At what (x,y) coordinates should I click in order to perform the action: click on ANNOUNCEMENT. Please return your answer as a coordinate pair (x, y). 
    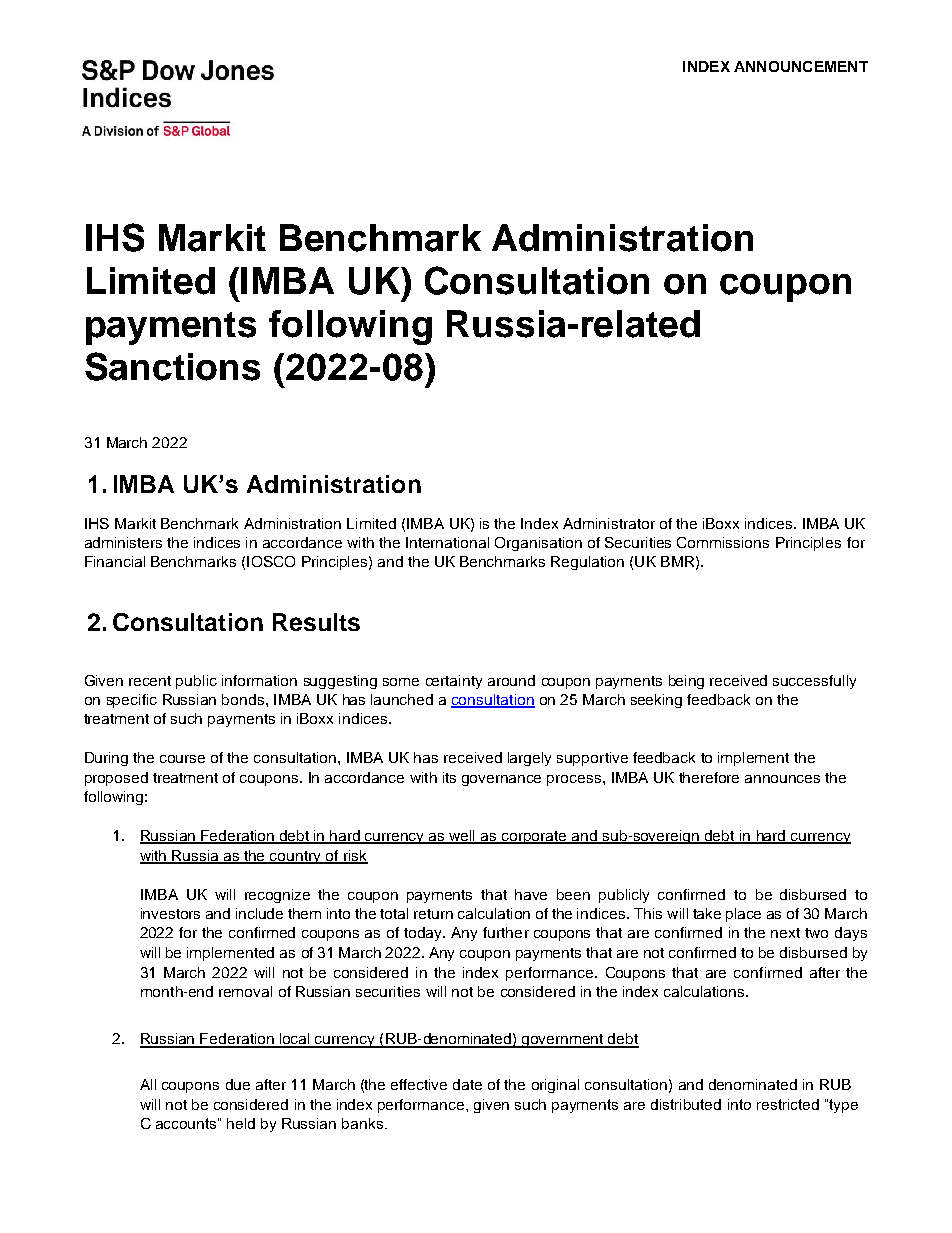
    Looking at the image, I should click on (801, 66).
